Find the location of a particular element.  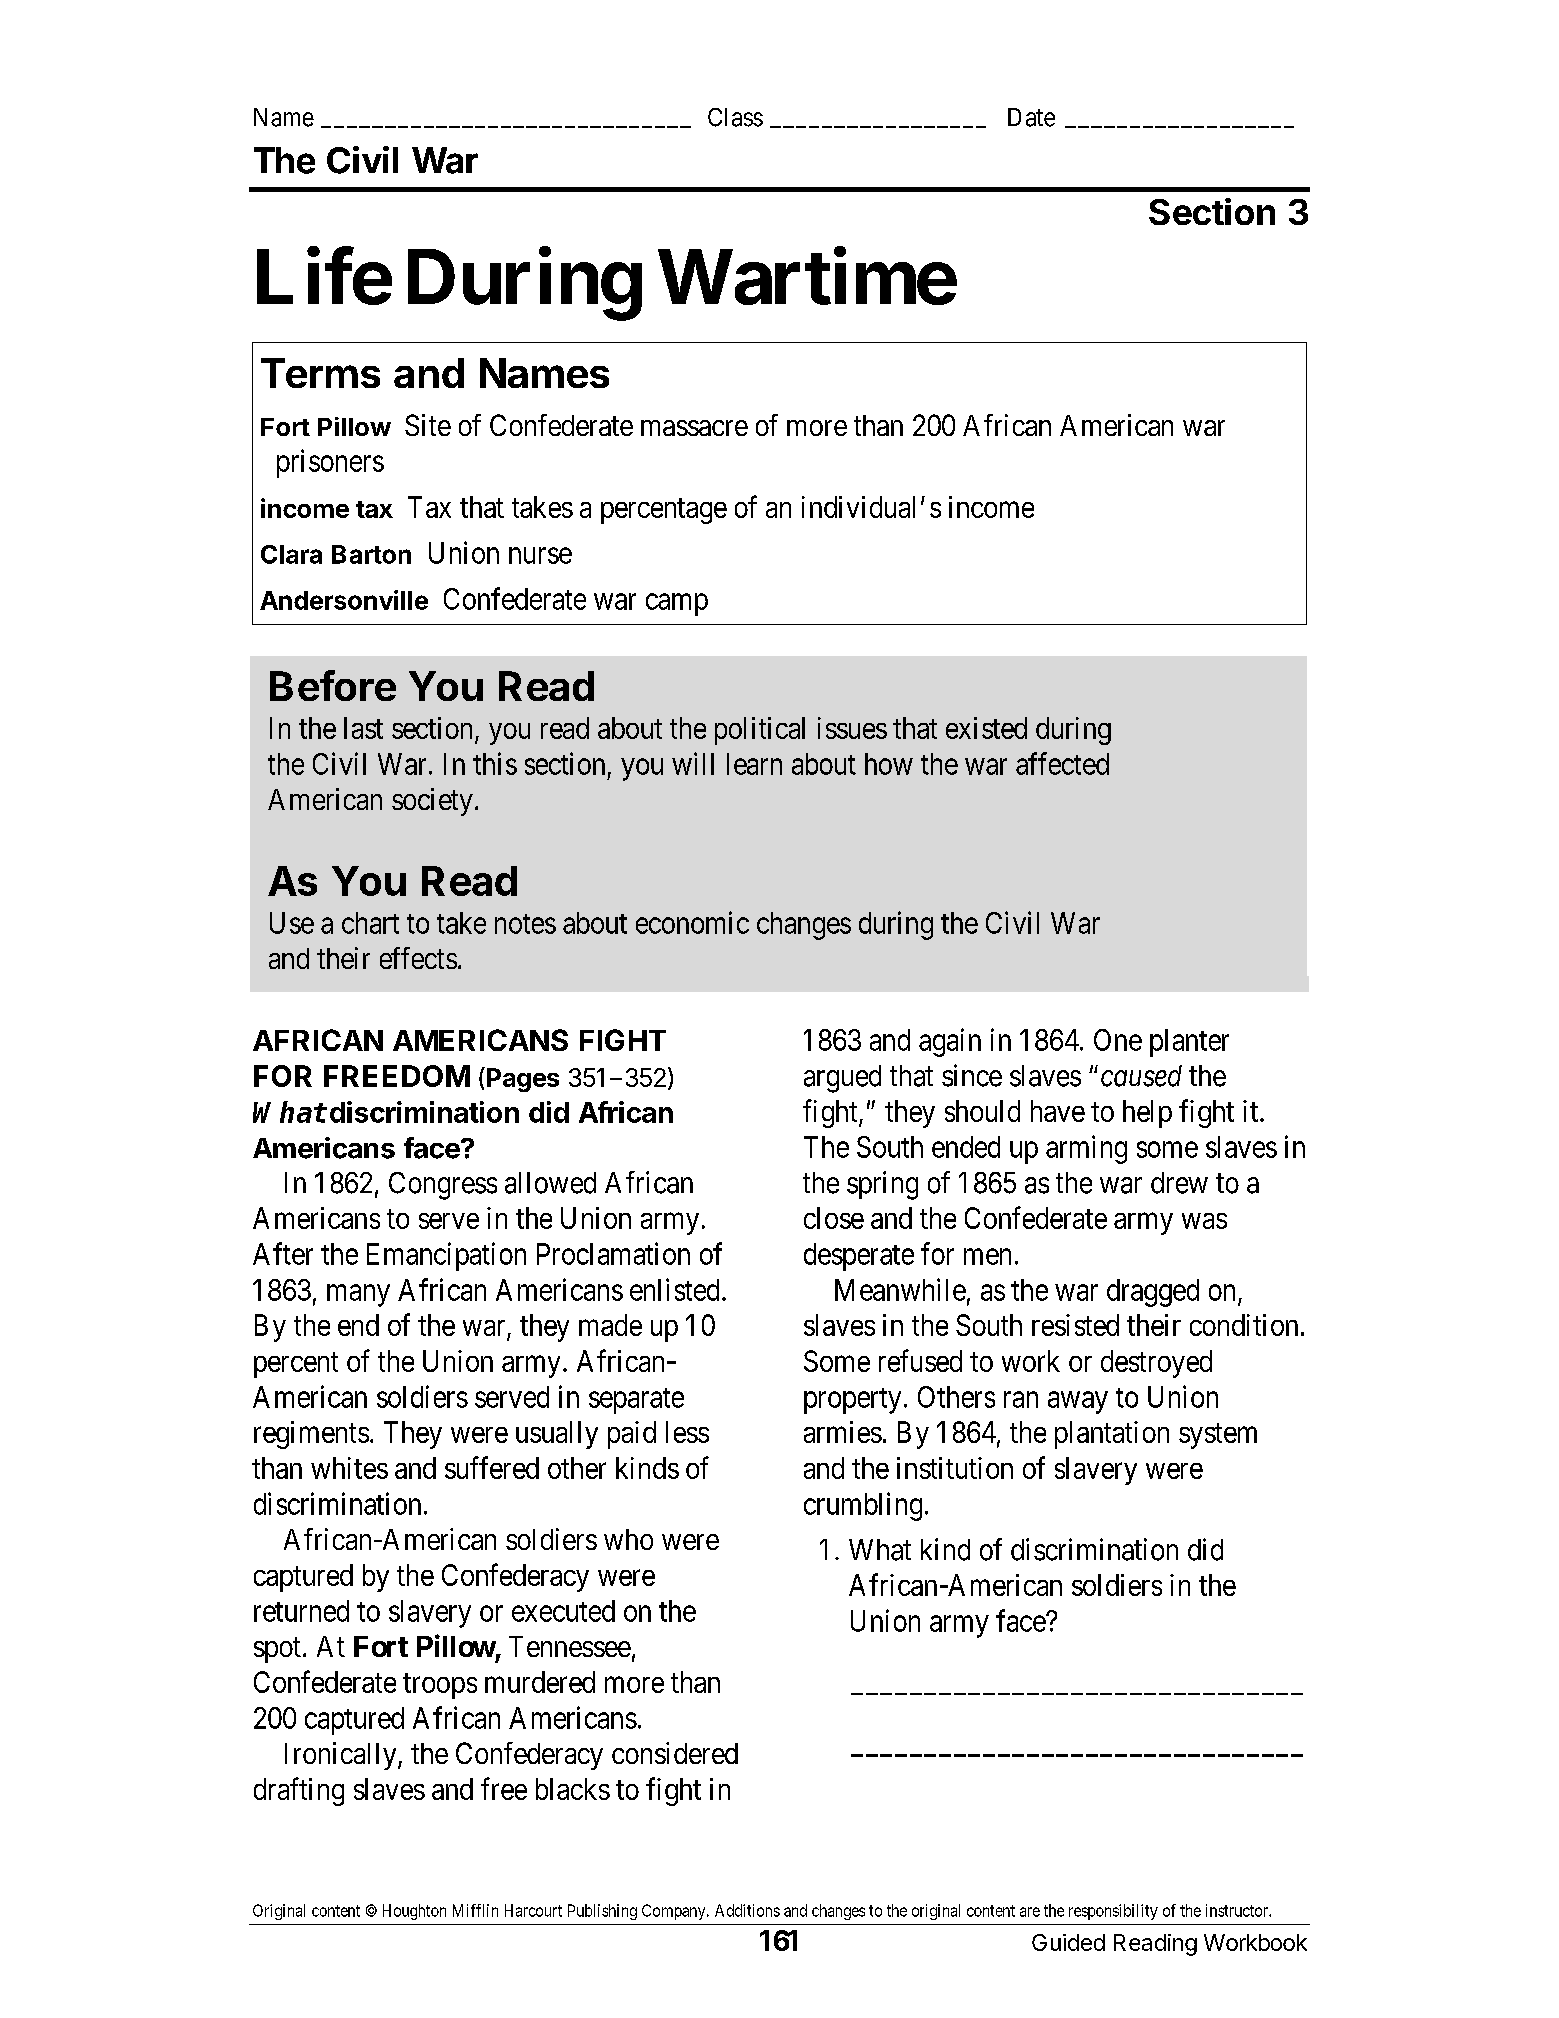

Houghton is located at coordinates (414, 1912).
